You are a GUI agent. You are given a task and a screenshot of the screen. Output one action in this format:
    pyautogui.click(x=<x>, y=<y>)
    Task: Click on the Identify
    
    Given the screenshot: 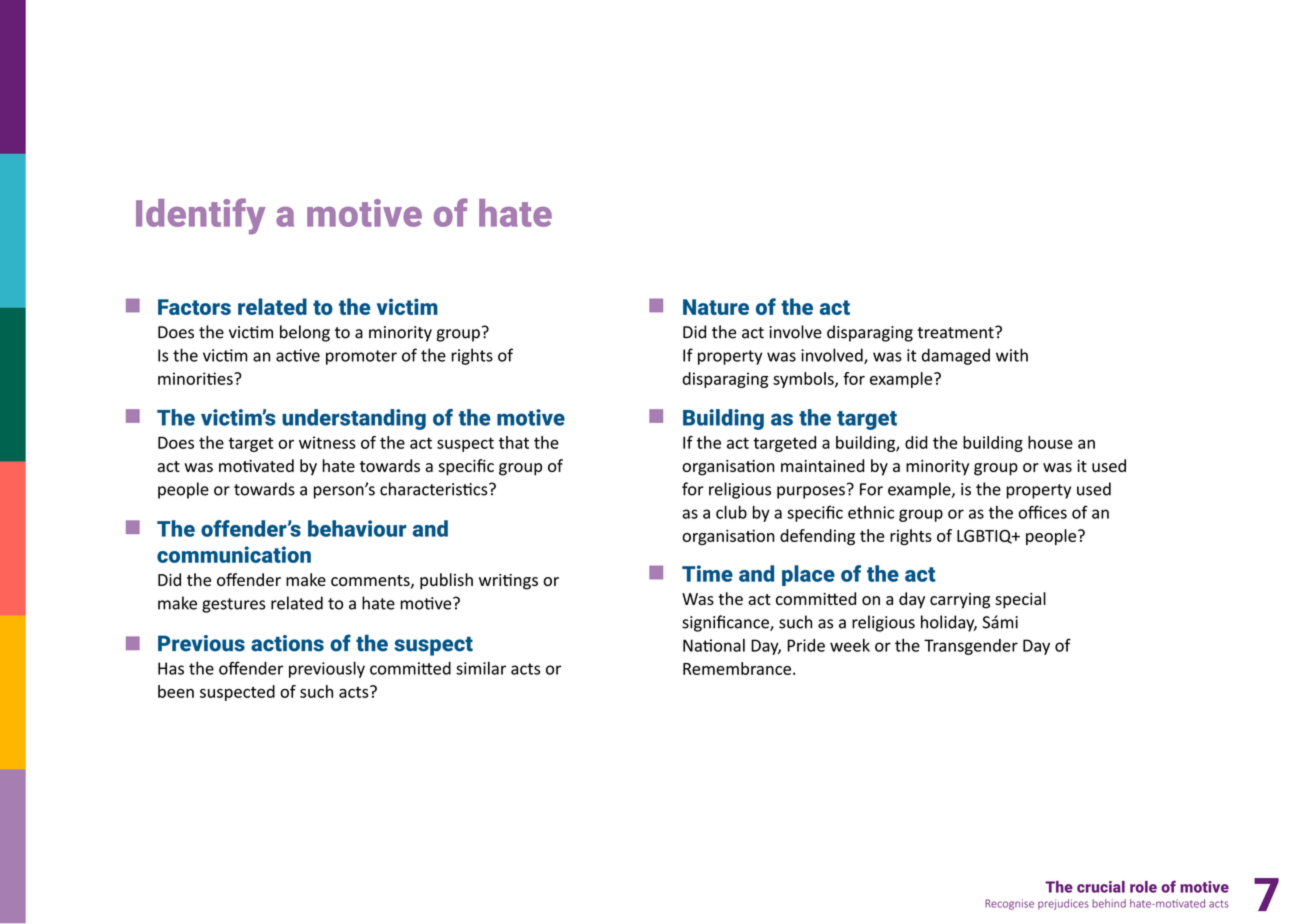 What is the action you would take?
    pyautogui.click(x=200, y=216)
